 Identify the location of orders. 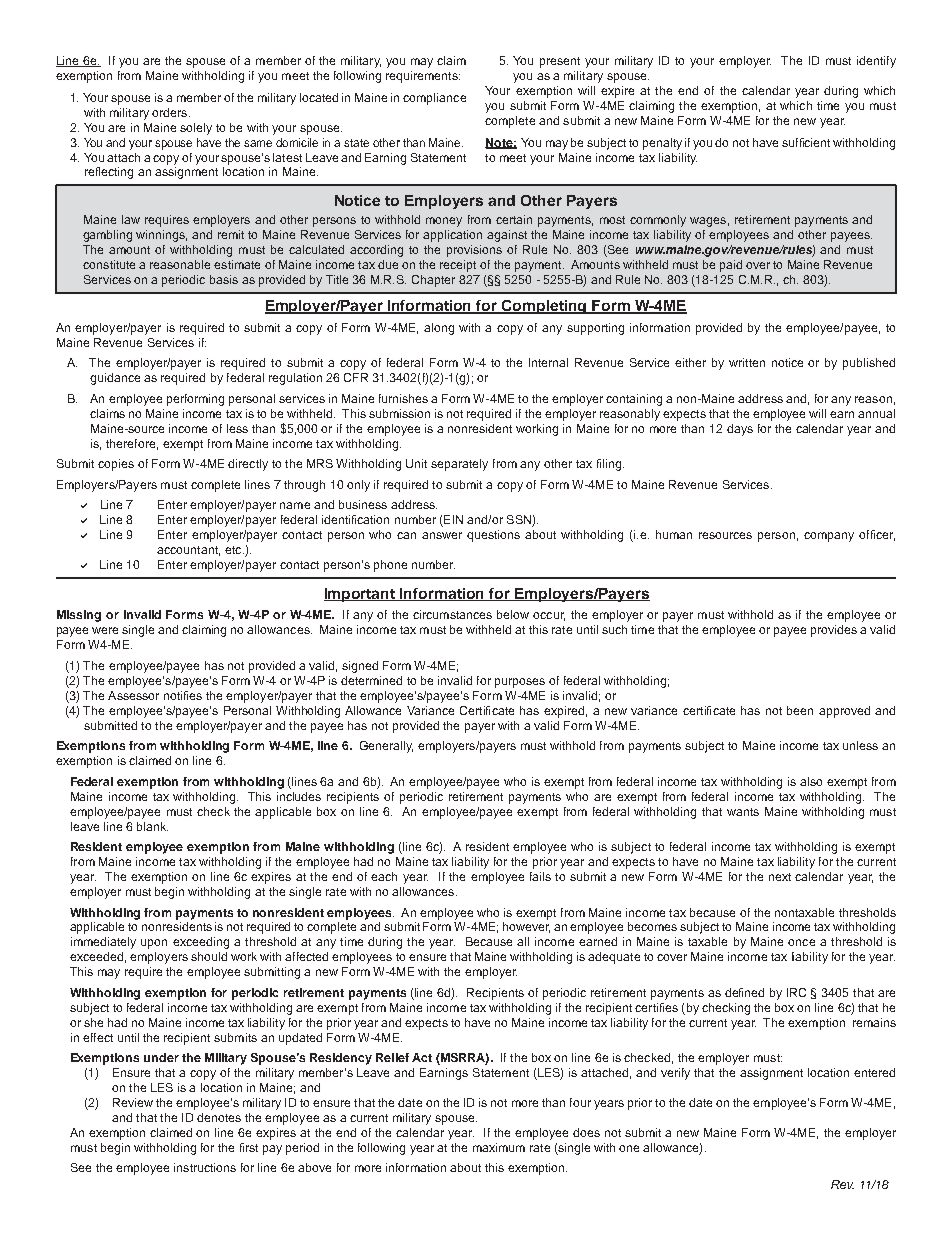
(171, 112).
